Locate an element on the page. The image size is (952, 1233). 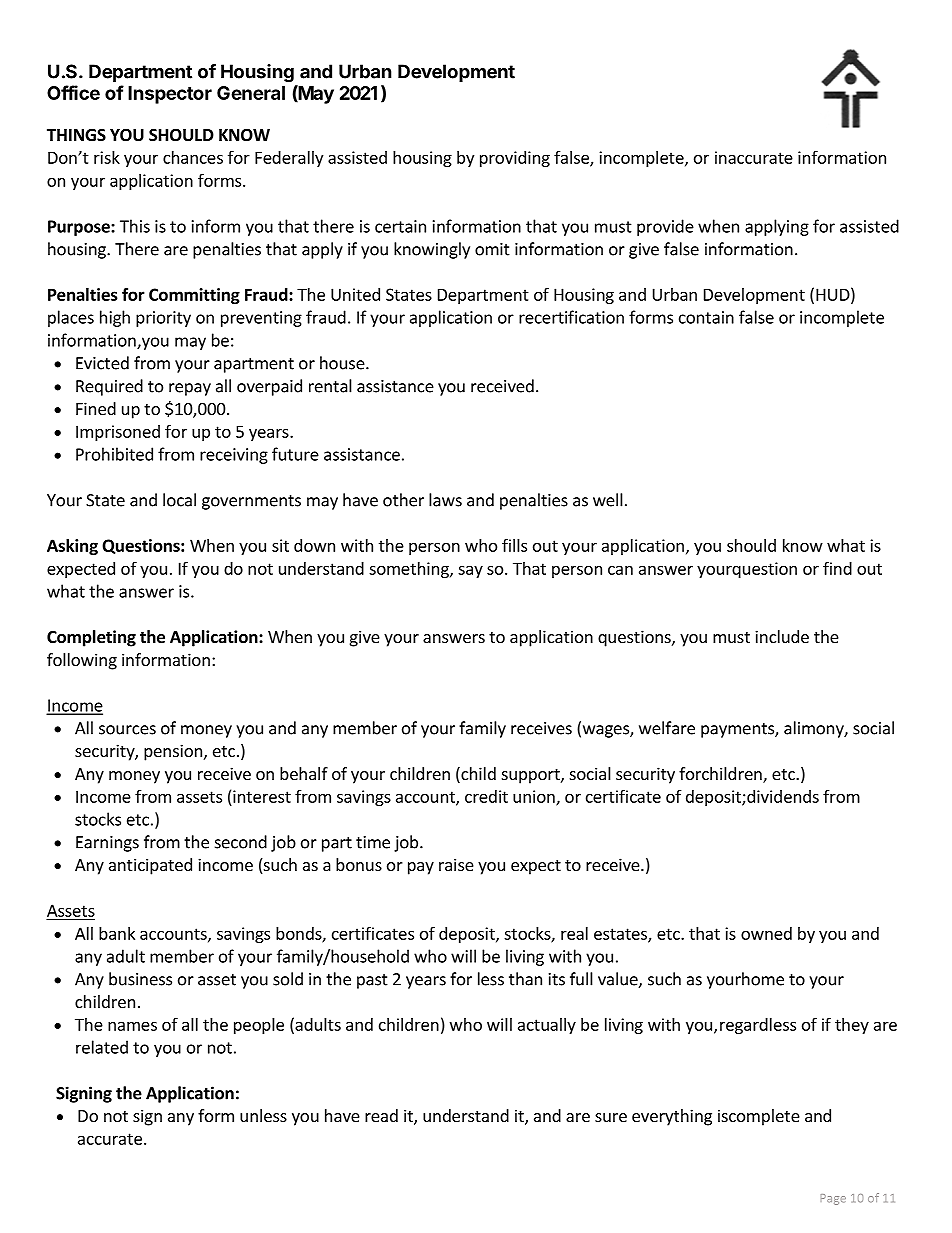
include is located at coordinates (782, 636).
